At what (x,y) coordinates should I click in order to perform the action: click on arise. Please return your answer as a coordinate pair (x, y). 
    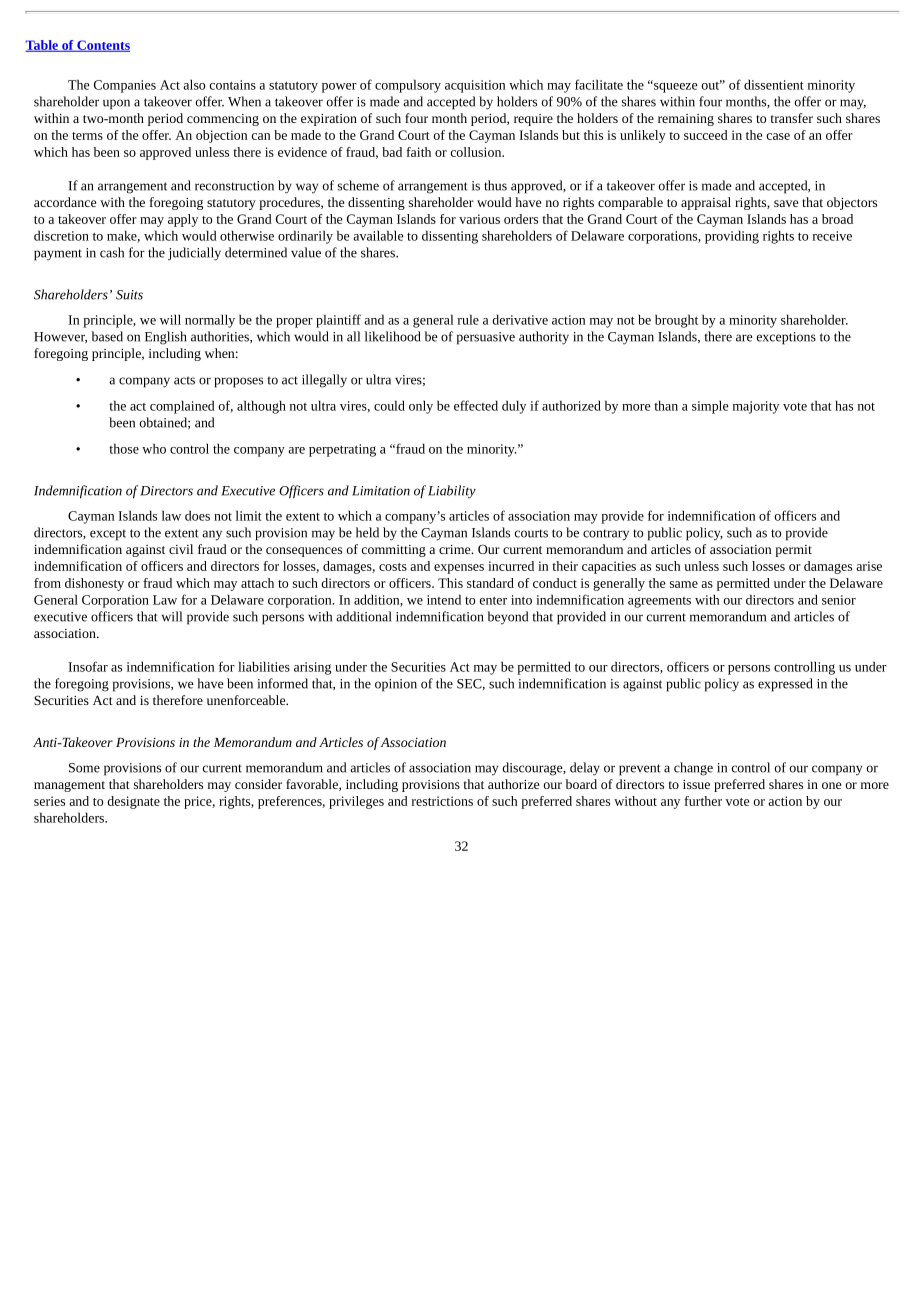
    Looking at the image, I should click on (869, 566).
